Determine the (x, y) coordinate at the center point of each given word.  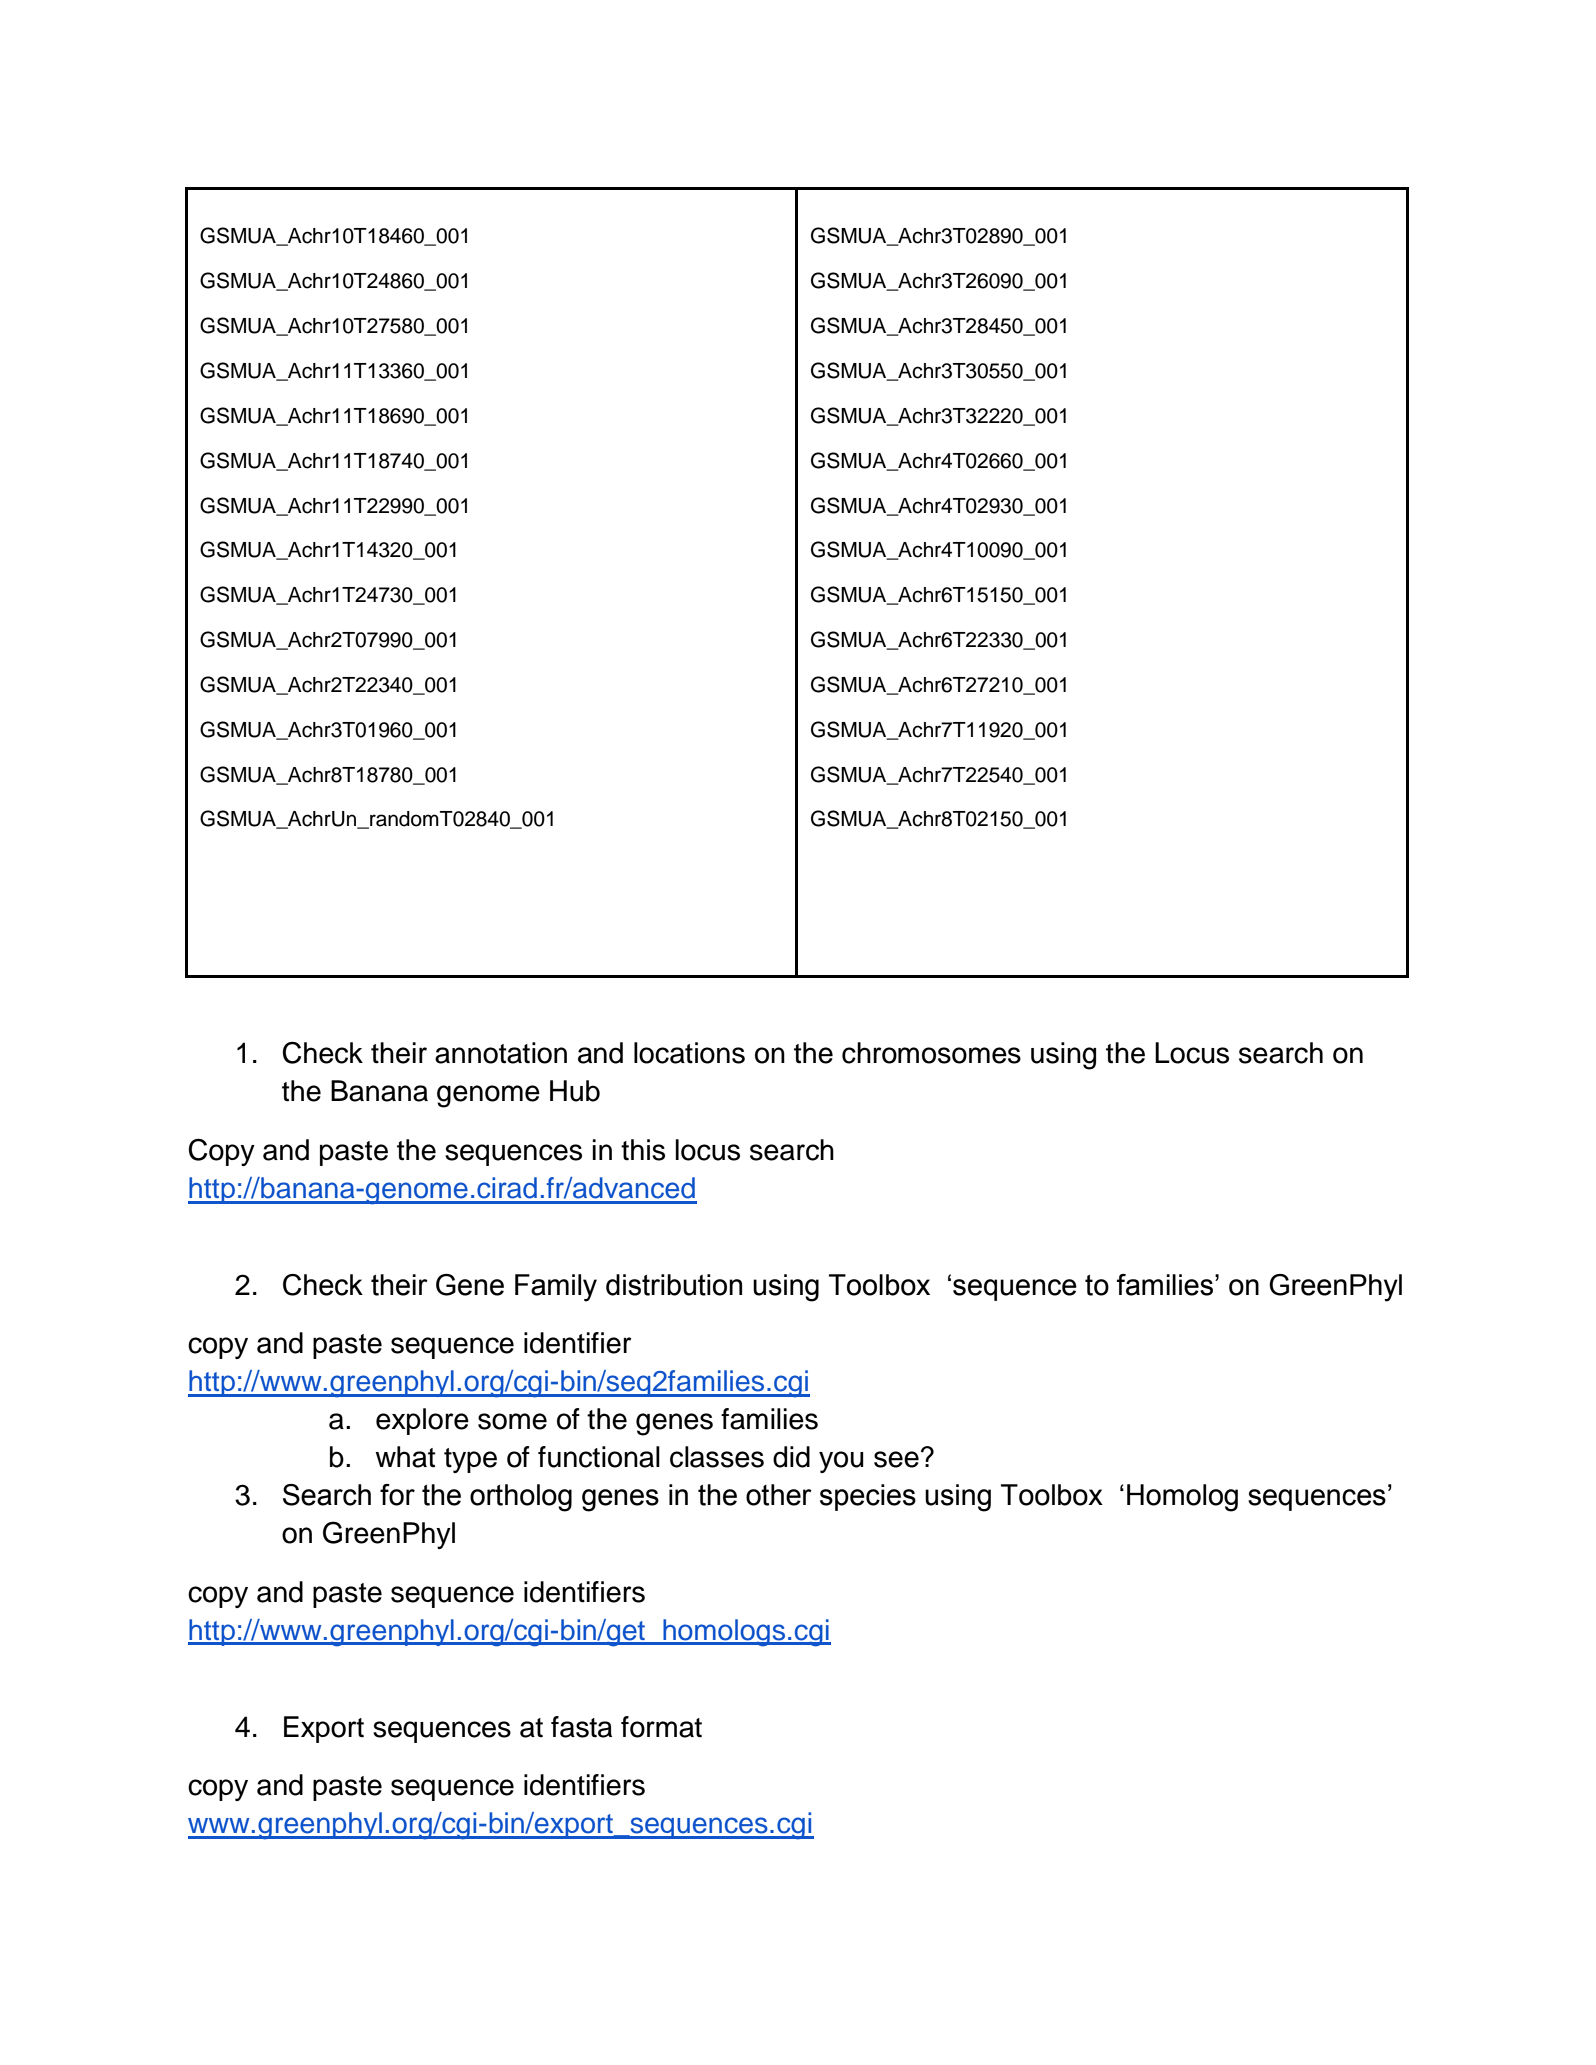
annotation (501, 1053)
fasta (581, 1727)
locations (689, 1053)
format (661, 1727)
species (868, 1497)
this (643, 1150)
